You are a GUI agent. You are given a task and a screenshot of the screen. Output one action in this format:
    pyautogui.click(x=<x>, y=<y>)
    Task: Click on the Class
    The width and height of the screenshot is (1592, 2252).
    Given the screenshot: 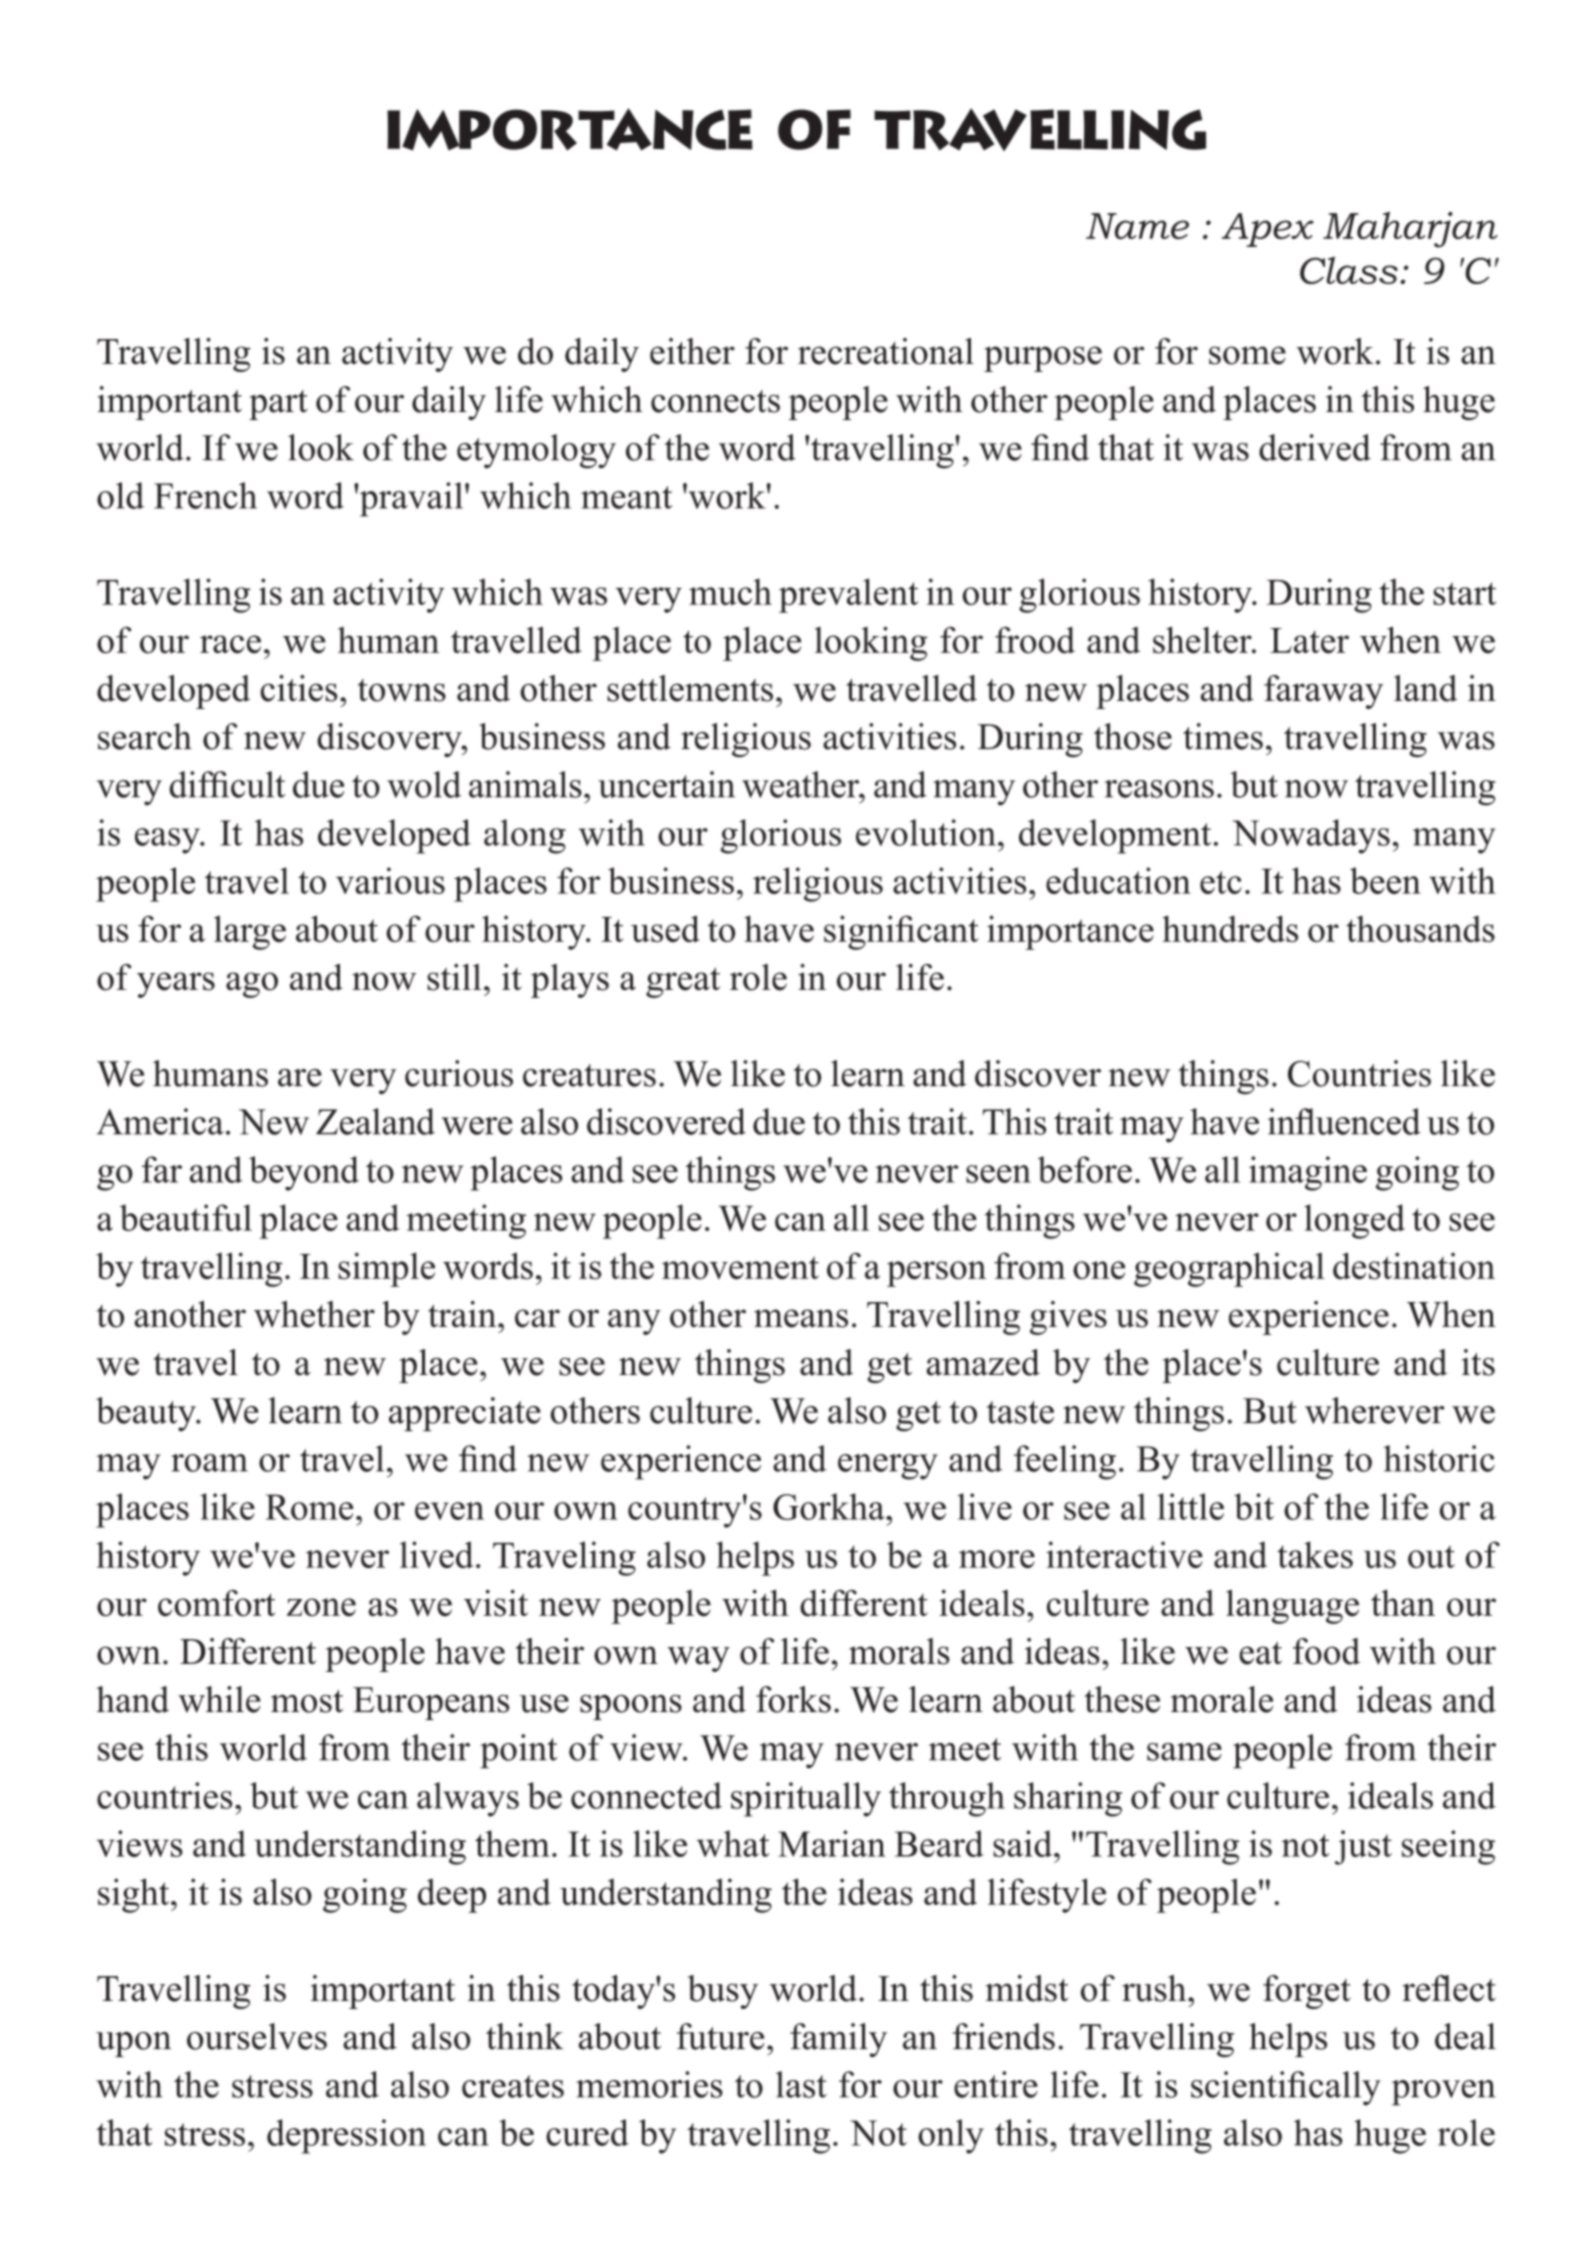 What is the action you would take?
    pyautogui.click(x=1349, y=270)
